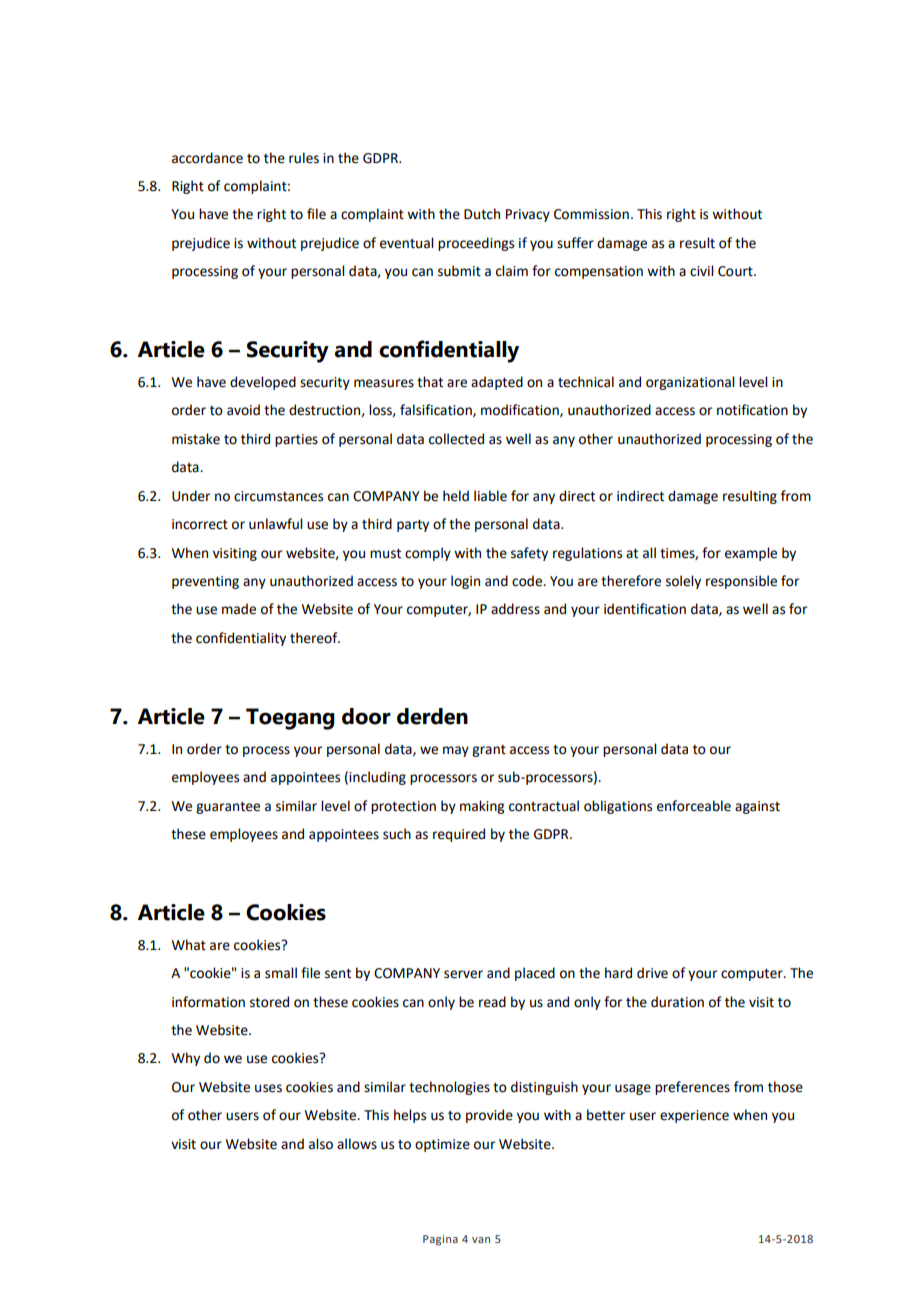 This screenshot has width=924, height=1308. I want to click on also, so click(321, 1144).
